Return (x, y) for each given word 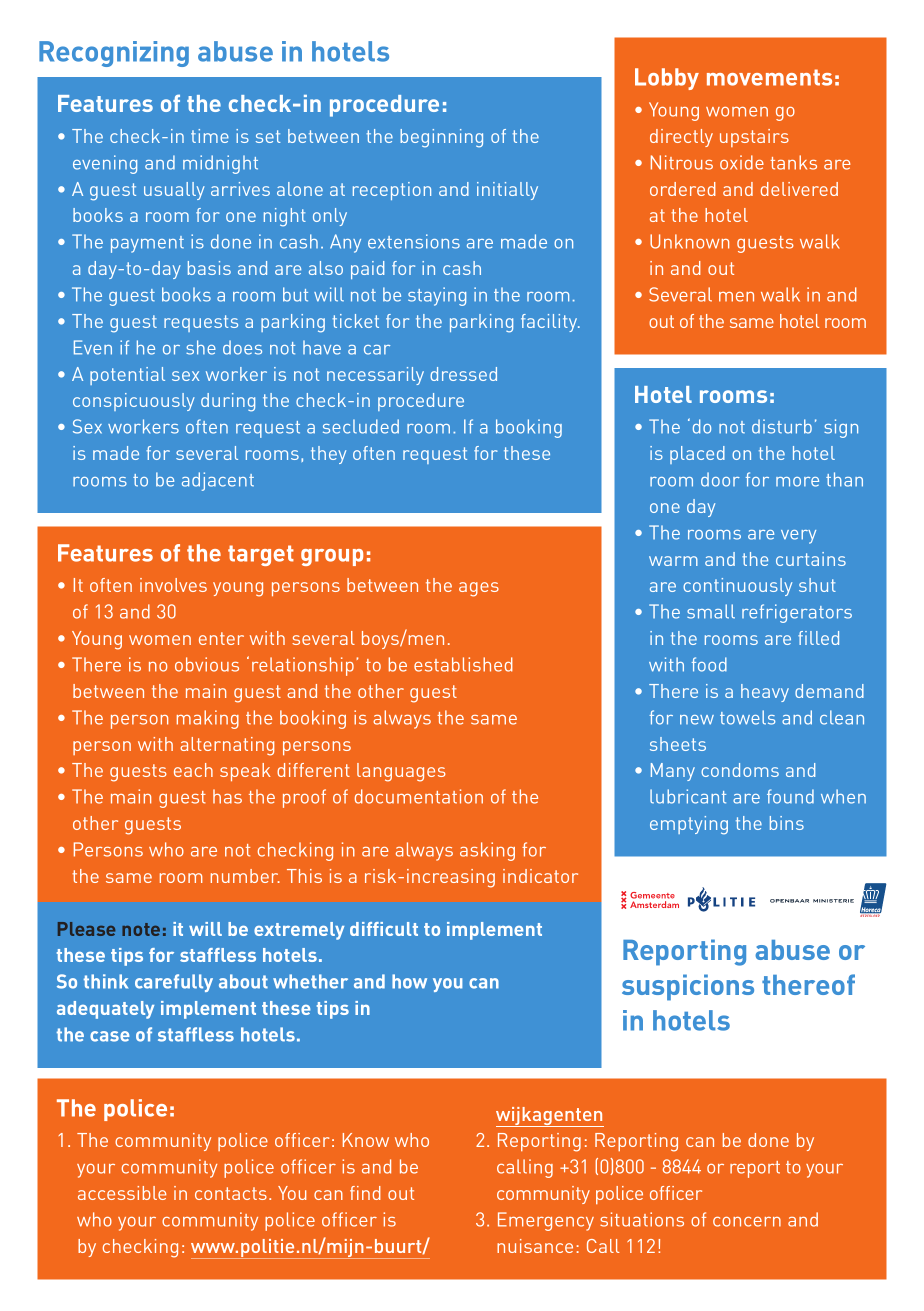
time (210, 136)
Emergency (546, 1221)
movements (769, 77)
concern (747, 1222)
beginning (441, 138)
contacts (231, 1193)
